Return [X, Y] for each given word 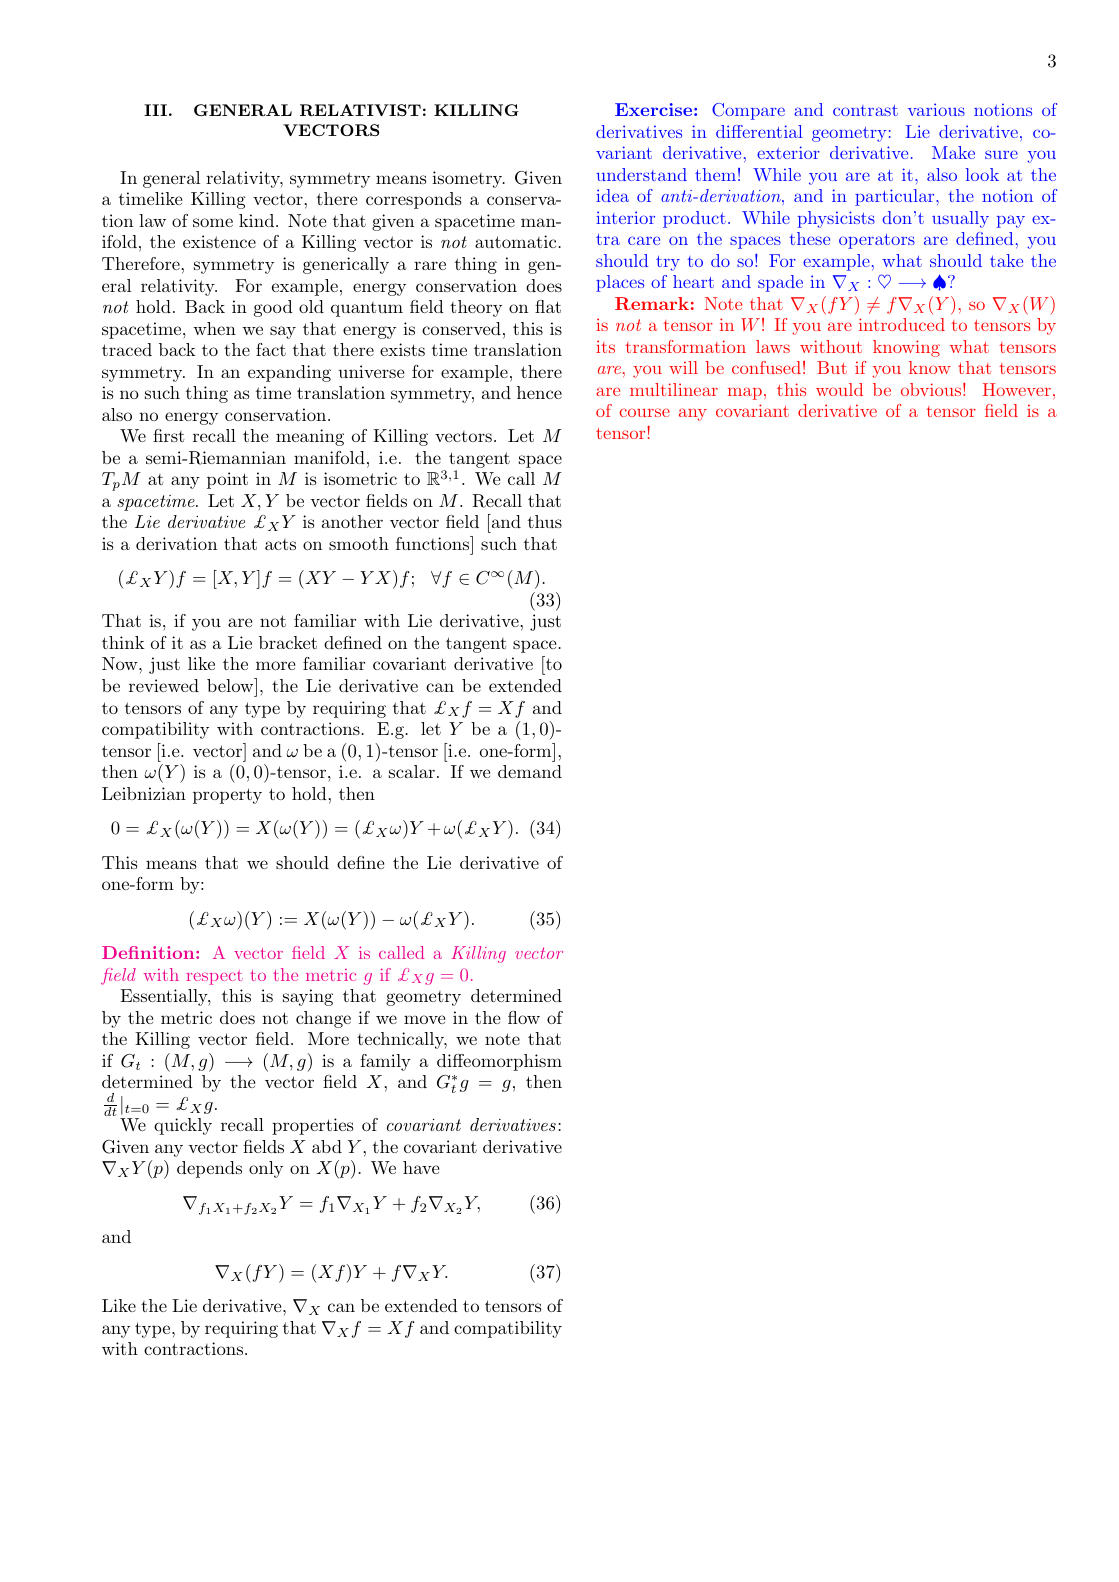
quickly [183, 1126]
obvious [931, 389]
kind [256, 220]
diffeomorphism [499, 1062]
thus [545, 521]
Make [953, 152]
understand [641, 174]
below [231, 685]
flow [524, 1017]
